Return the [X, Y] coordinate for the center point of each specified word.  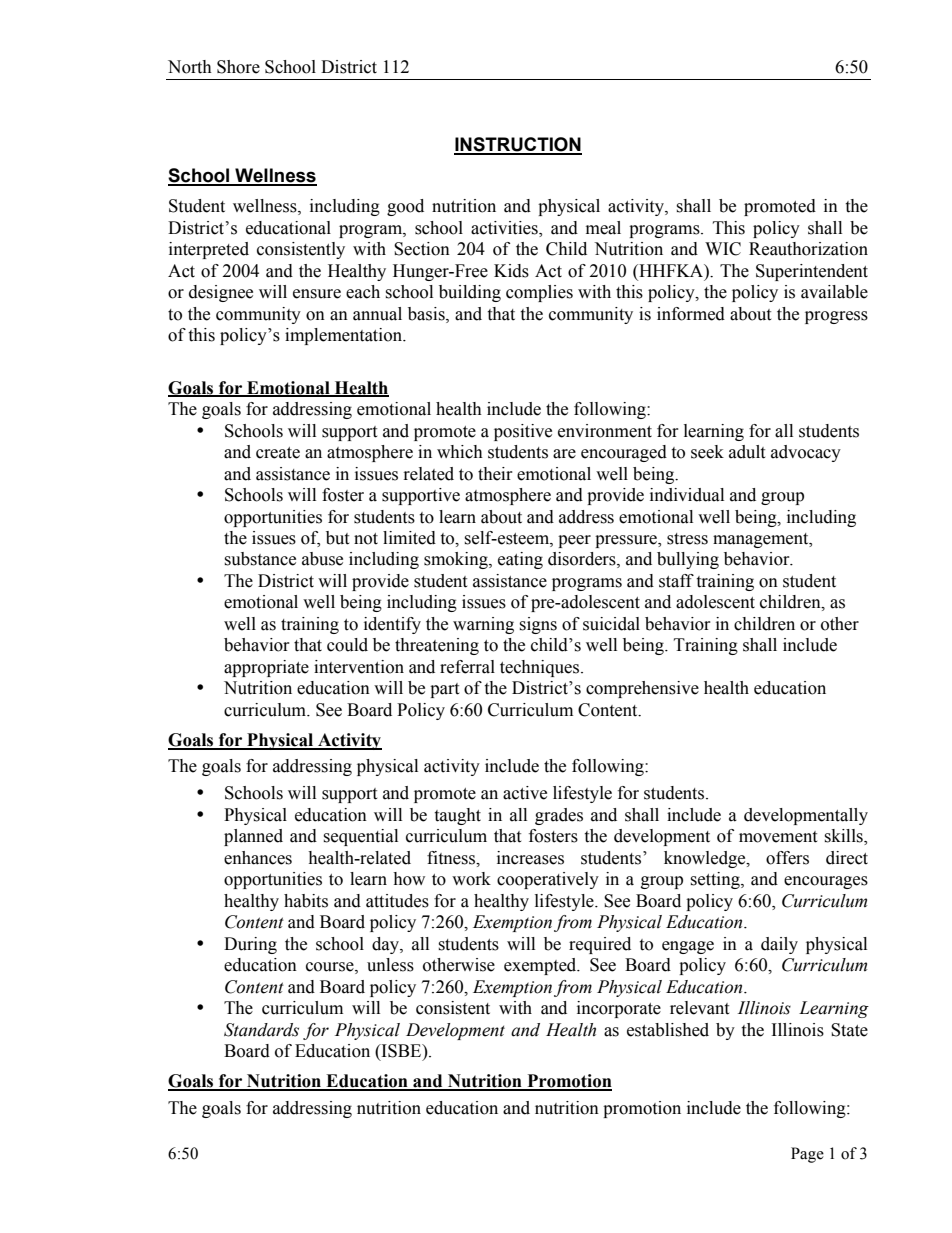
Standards [261, 1030]
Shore [238, 67]
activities [505, 229]
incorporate [619, 1009]
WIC [723, 249]
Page [807, 1155]
